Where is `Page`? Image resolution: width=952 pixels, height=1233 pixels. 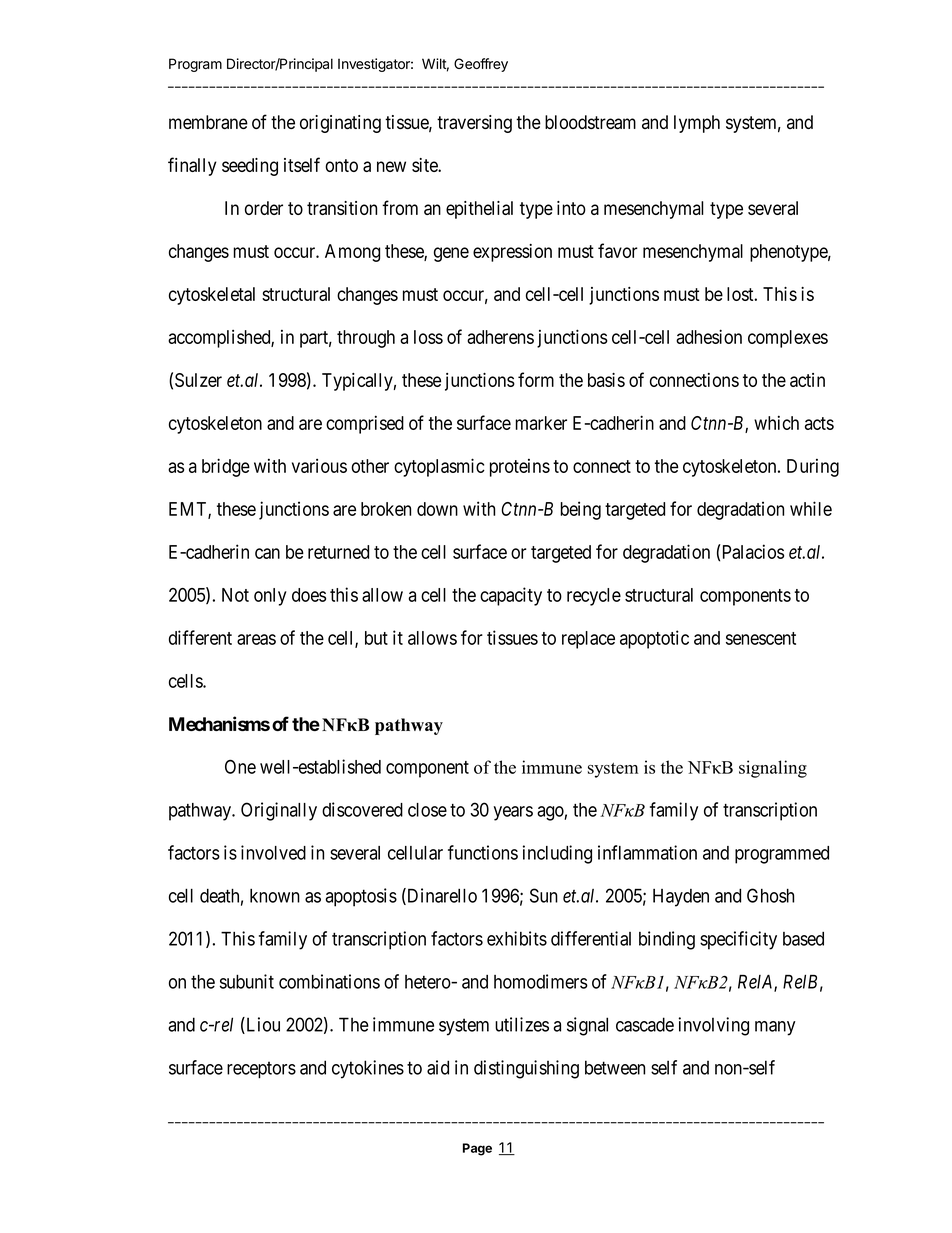
Page is located at coordinates (477, 1149).
